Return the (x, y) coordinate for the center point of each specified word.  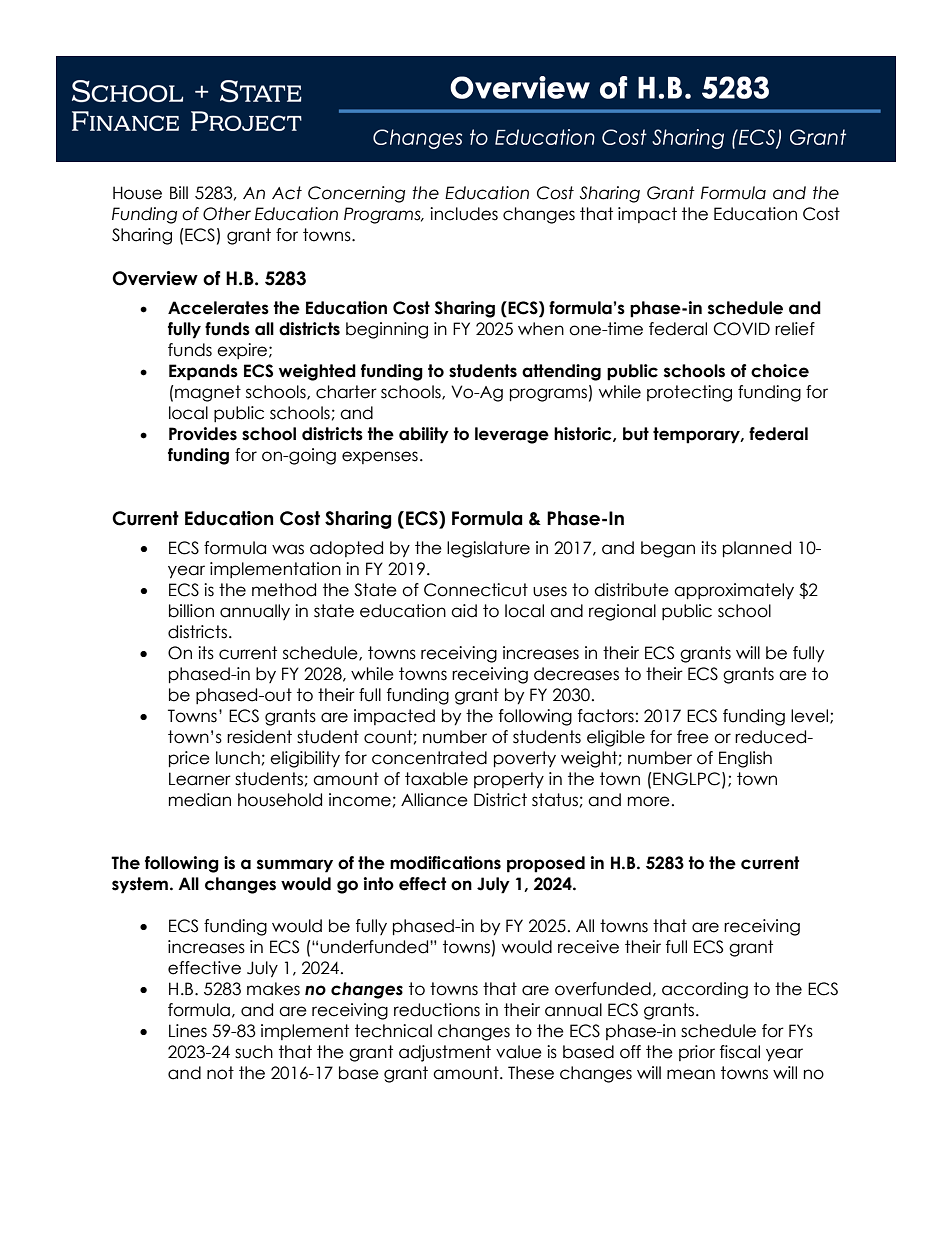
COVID (742, 329)
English (745, 759)
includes (464, 214)
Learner (200, 779)
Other (227, 214)
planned (757, 549)
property (509, 780)
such (254, 1052)
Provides (203, 434)
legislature (488, 549)
